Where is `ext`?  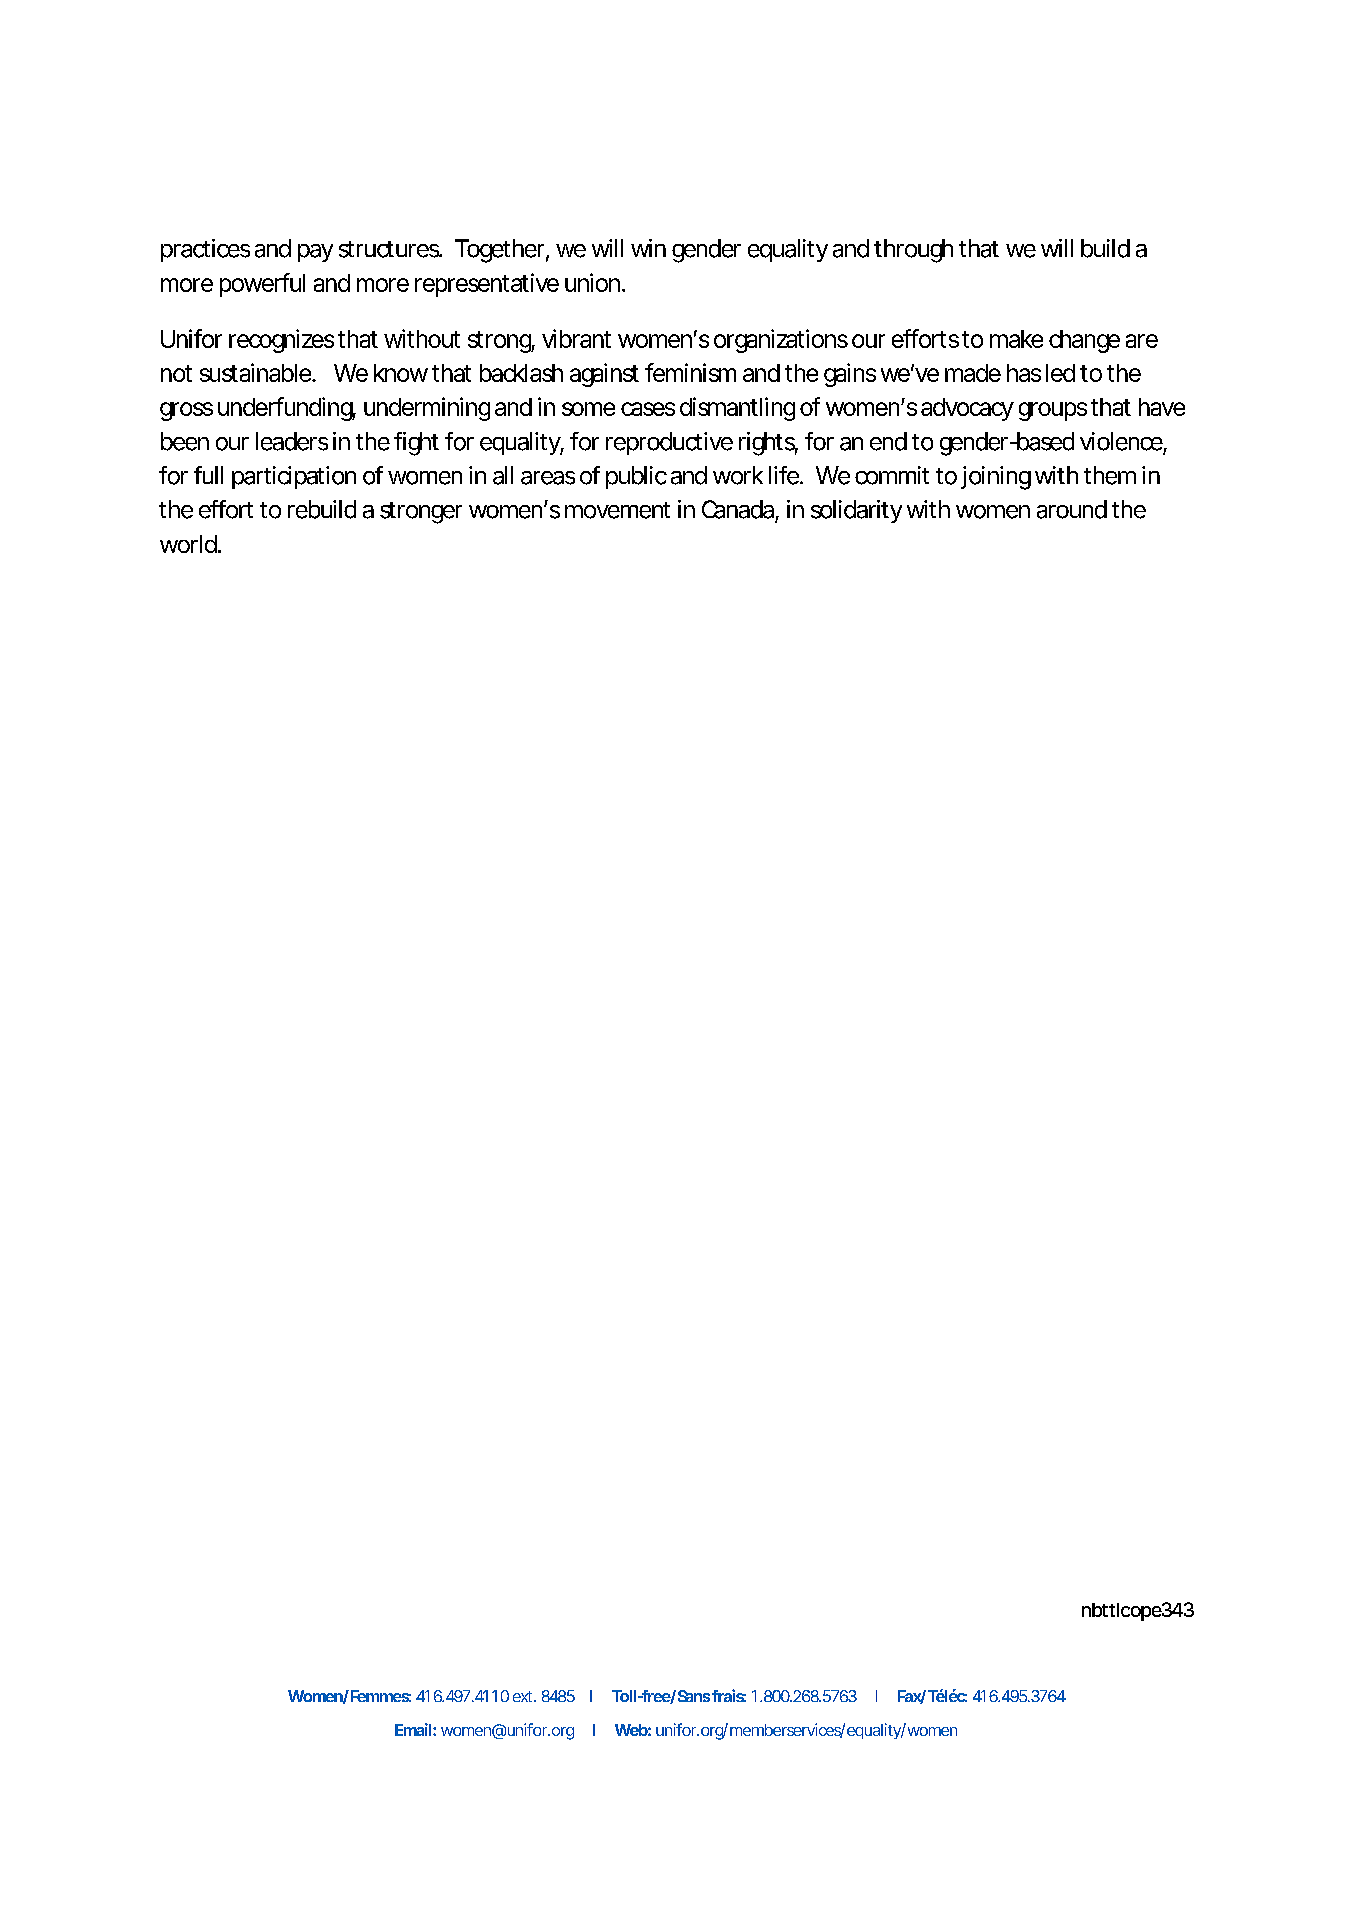
ext is located at coordinates (524, 1696).
